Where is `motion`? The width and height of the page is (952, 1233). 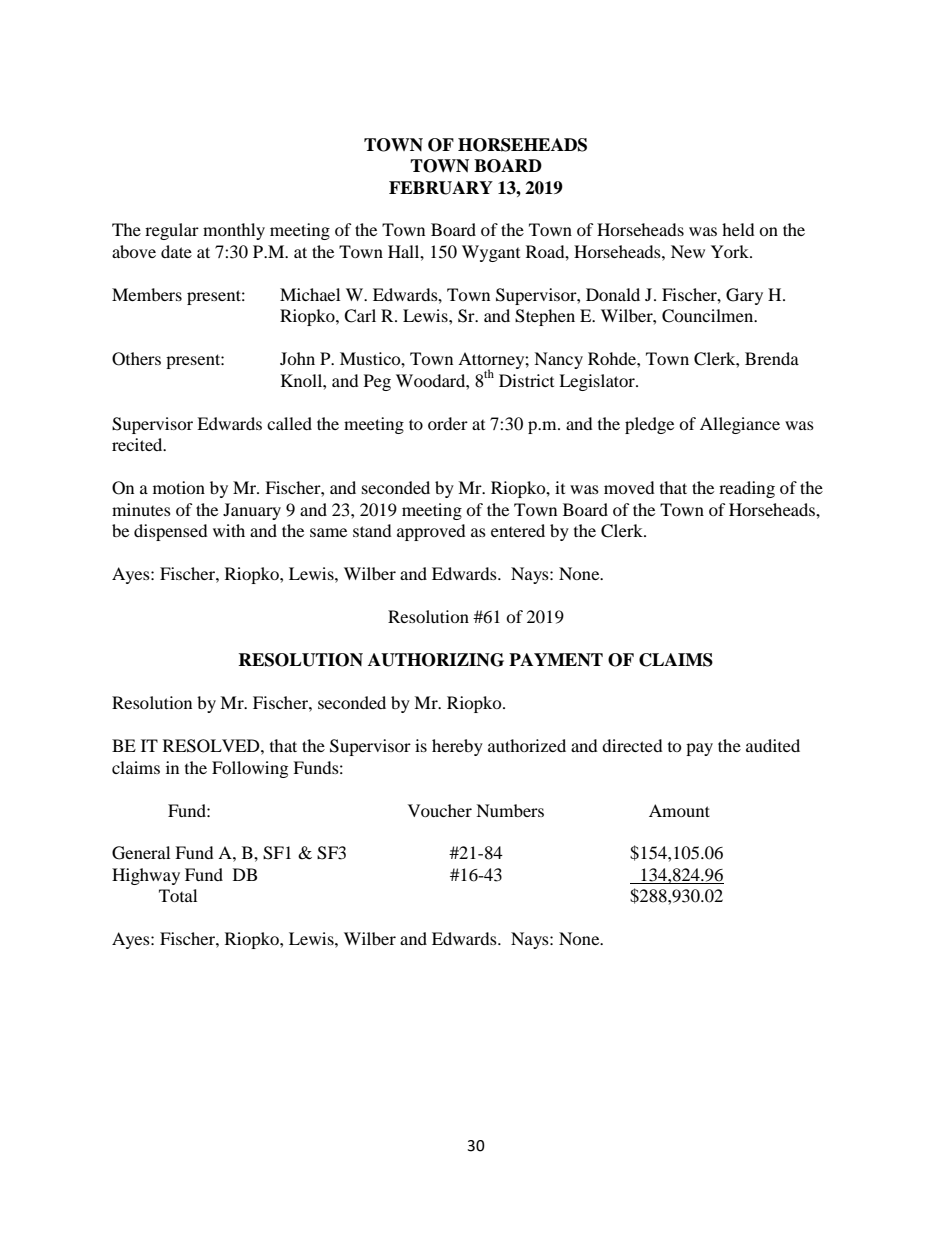 motion is located at coordinates (179, 487).
